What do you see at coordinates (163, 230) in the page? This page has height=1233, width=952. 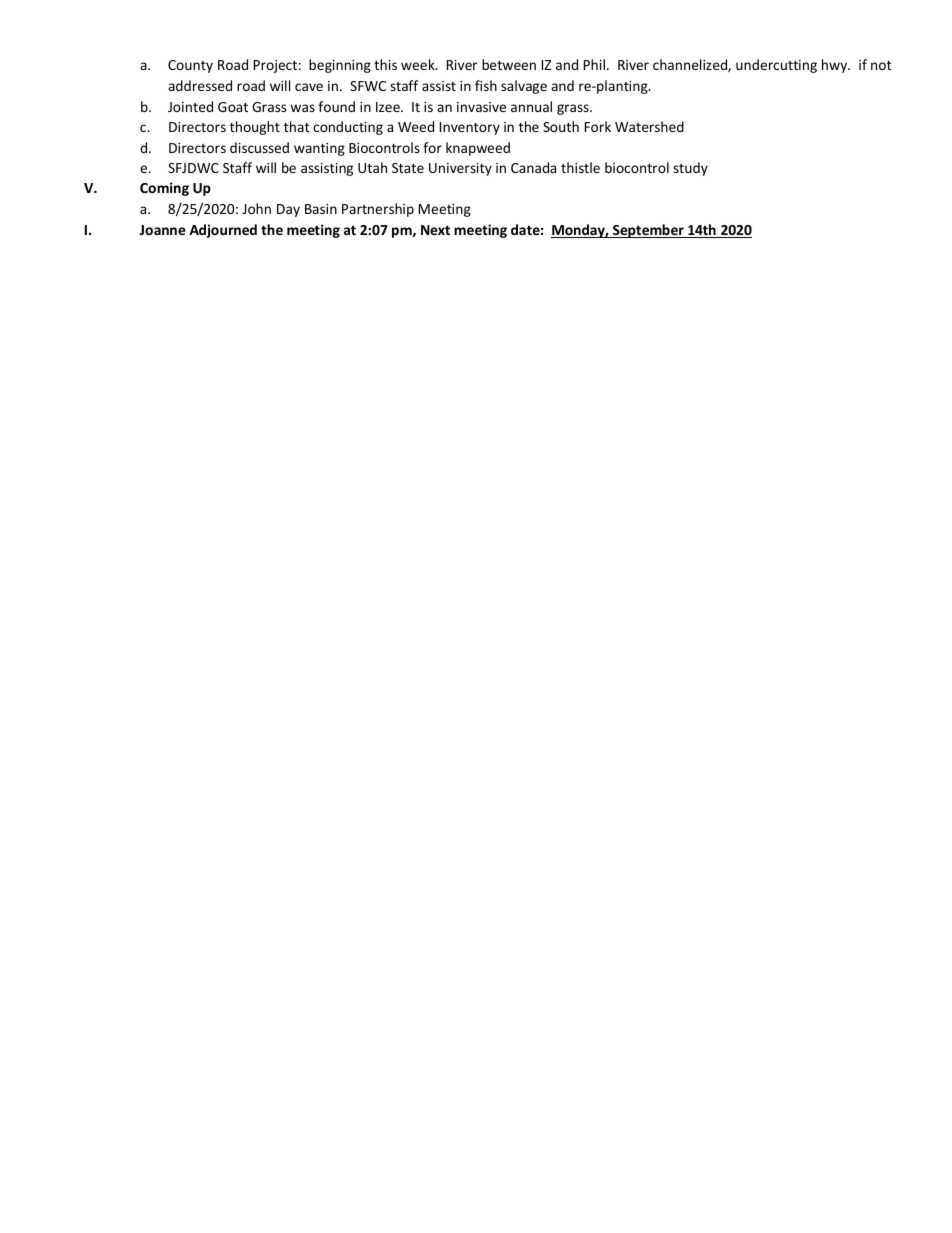 I see `Joanne` at bounding box center [163, 230].
